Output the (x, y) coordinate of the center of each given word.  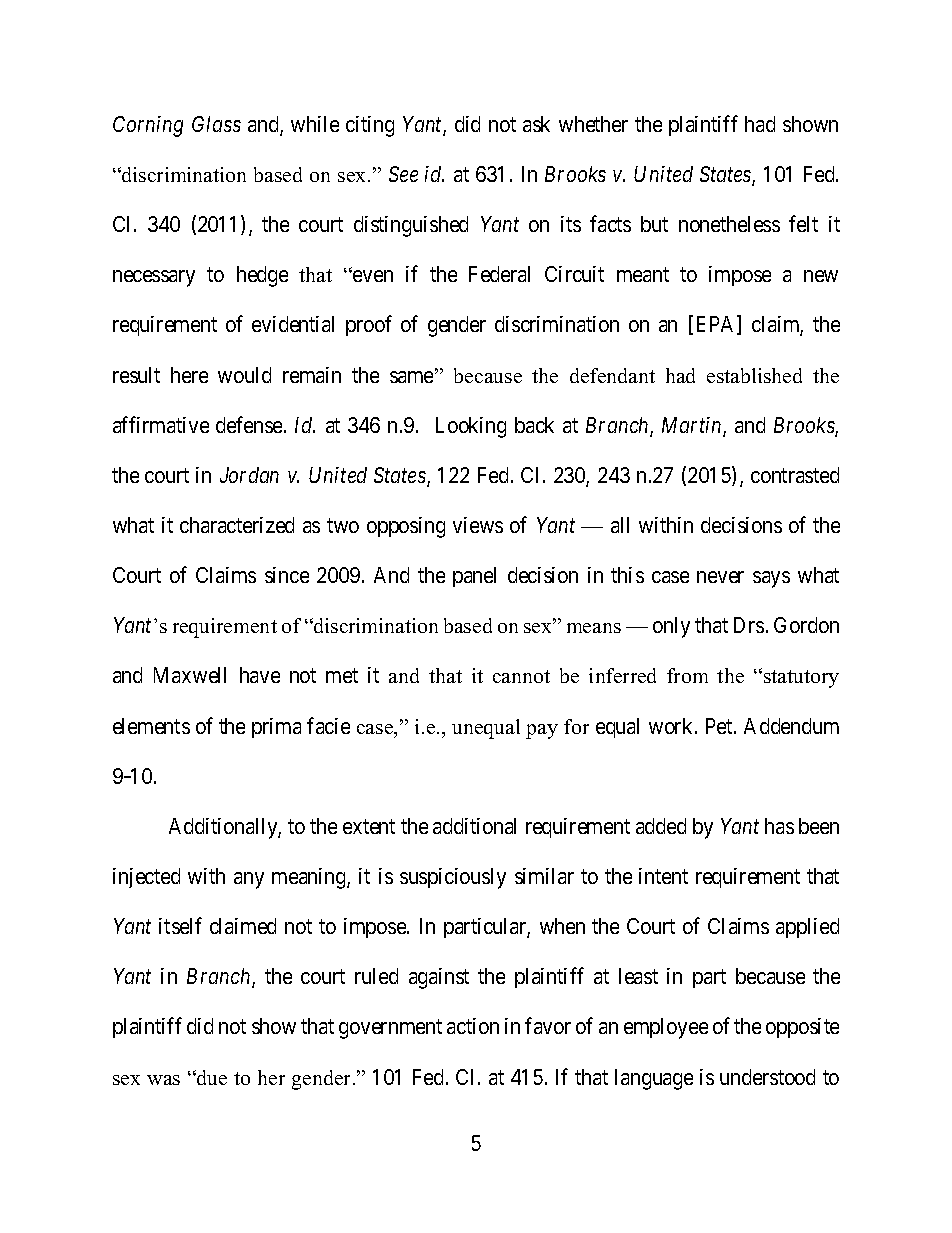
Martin (693, 426)
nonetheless (729, 224)
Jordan (249, 475)
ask (536, 124)
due (211, 1077)
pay (542, 731)
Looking (471, 427)
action (473, 1026)
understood (767, 1077)
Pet (720, 726)
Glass (216, 124)
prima (276, 728)
